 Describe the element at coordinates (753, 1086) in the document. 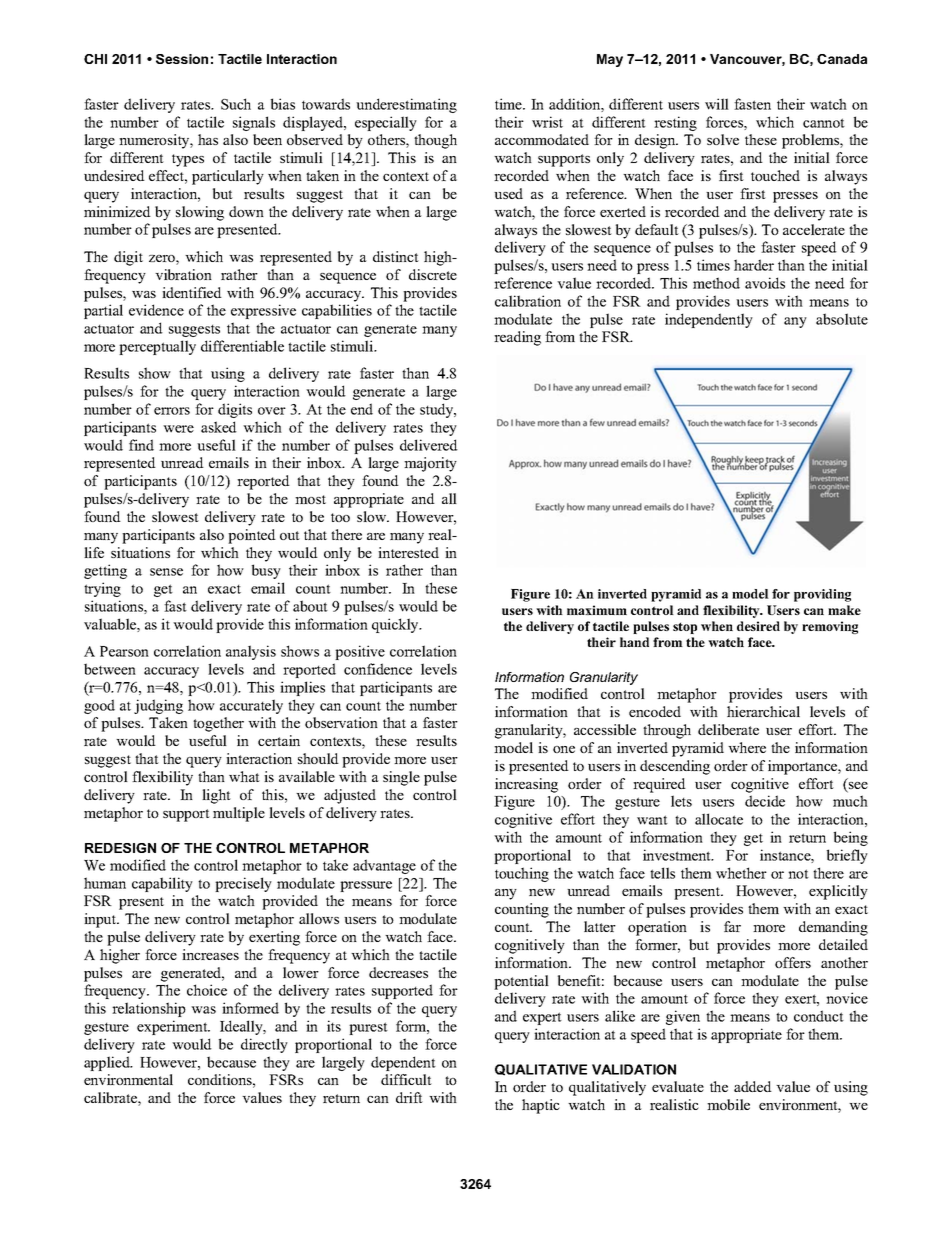

I see `added` at that location.
